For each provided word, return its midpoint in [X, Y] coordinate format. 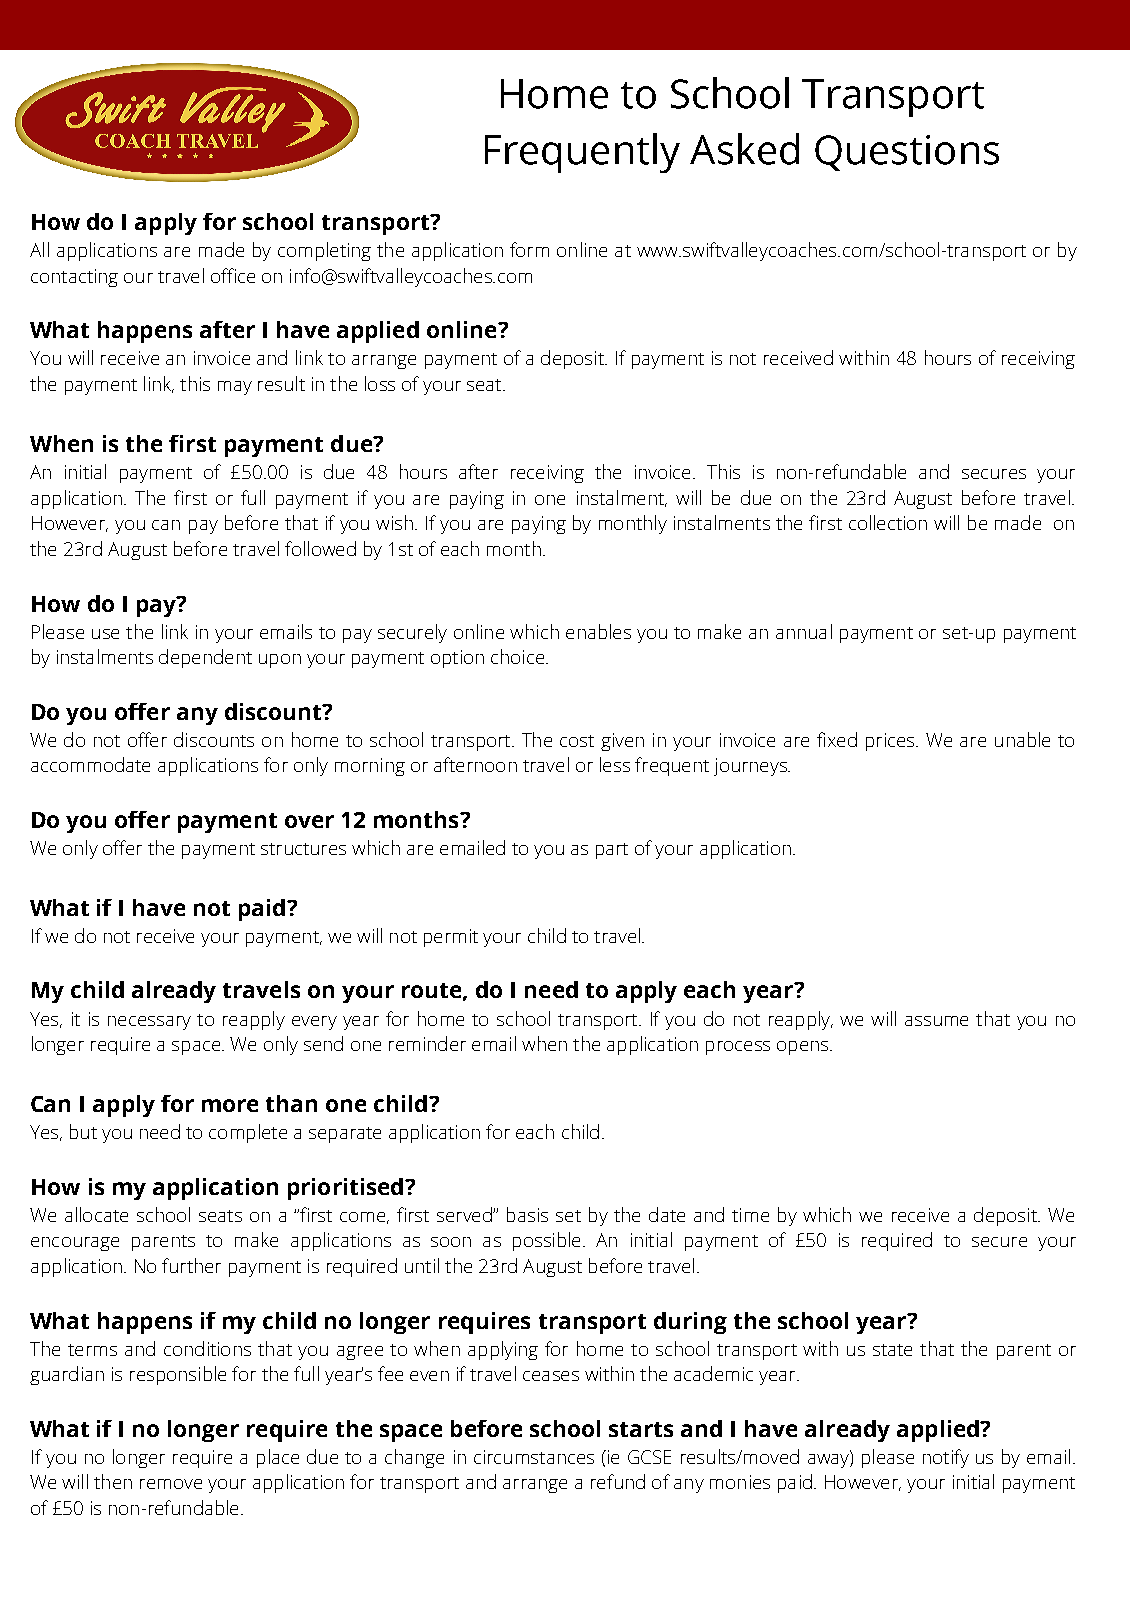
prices [891, 742]
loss [380, 383]
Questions [907, 153]
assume [936, 1021]
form [529, 249]
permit [451, 938]
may [235, 388]
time [750, 1215]
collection [888, 522]
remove [171, 1484]
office [233, 275]
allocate [96, 1214]
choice [517, 656]
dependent [205, 658]
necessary [149, 1023]
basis [527, 1214]
